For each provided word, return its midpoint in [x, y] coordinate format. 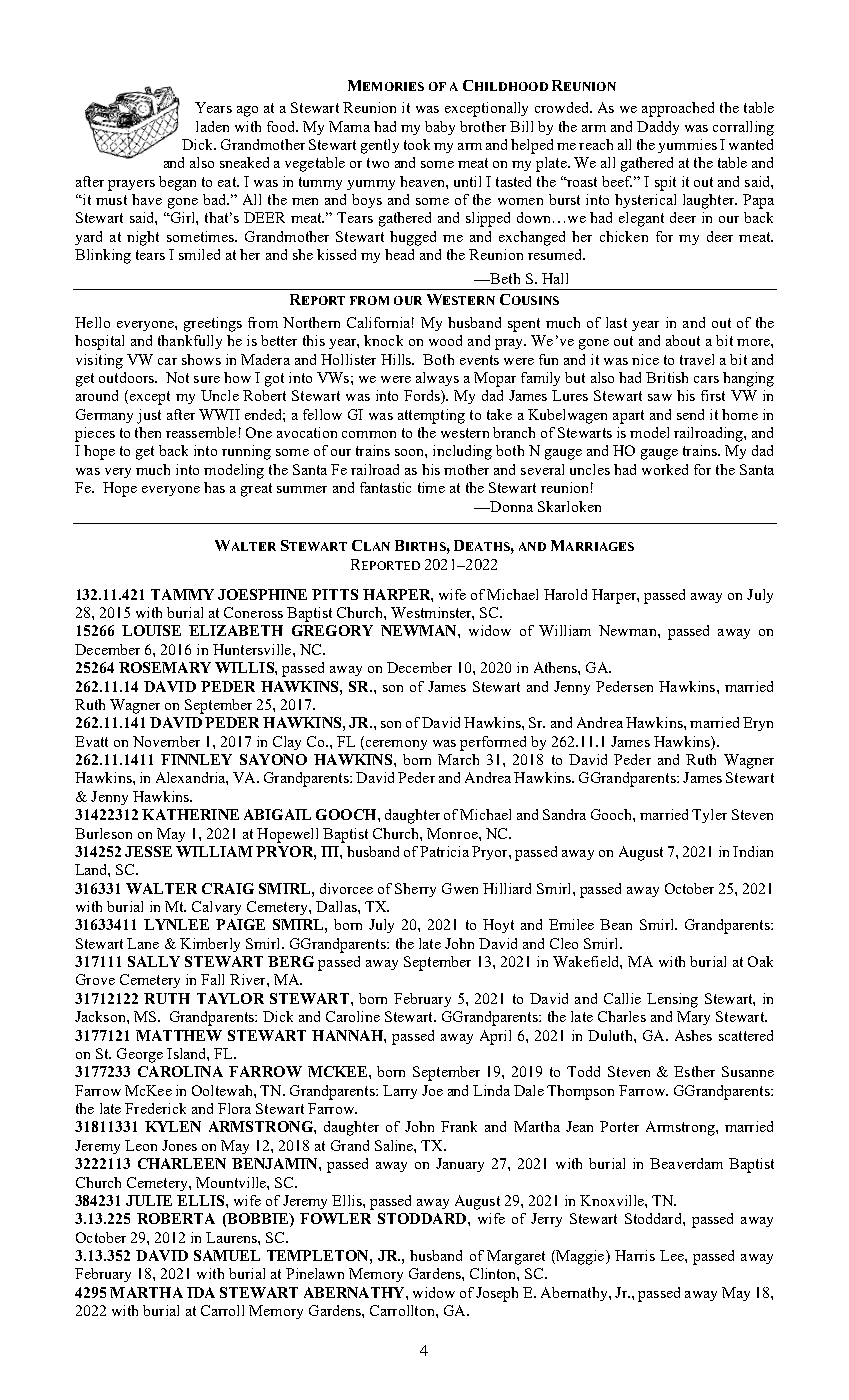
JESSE [148, 851]
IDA [201, 1292]
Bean [616, 924]
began [177, 183]
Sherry [415, 890]
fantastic [385, 487]
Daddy [658, 128]
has [214, 487]
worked [665, 469]
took [417, 144]
